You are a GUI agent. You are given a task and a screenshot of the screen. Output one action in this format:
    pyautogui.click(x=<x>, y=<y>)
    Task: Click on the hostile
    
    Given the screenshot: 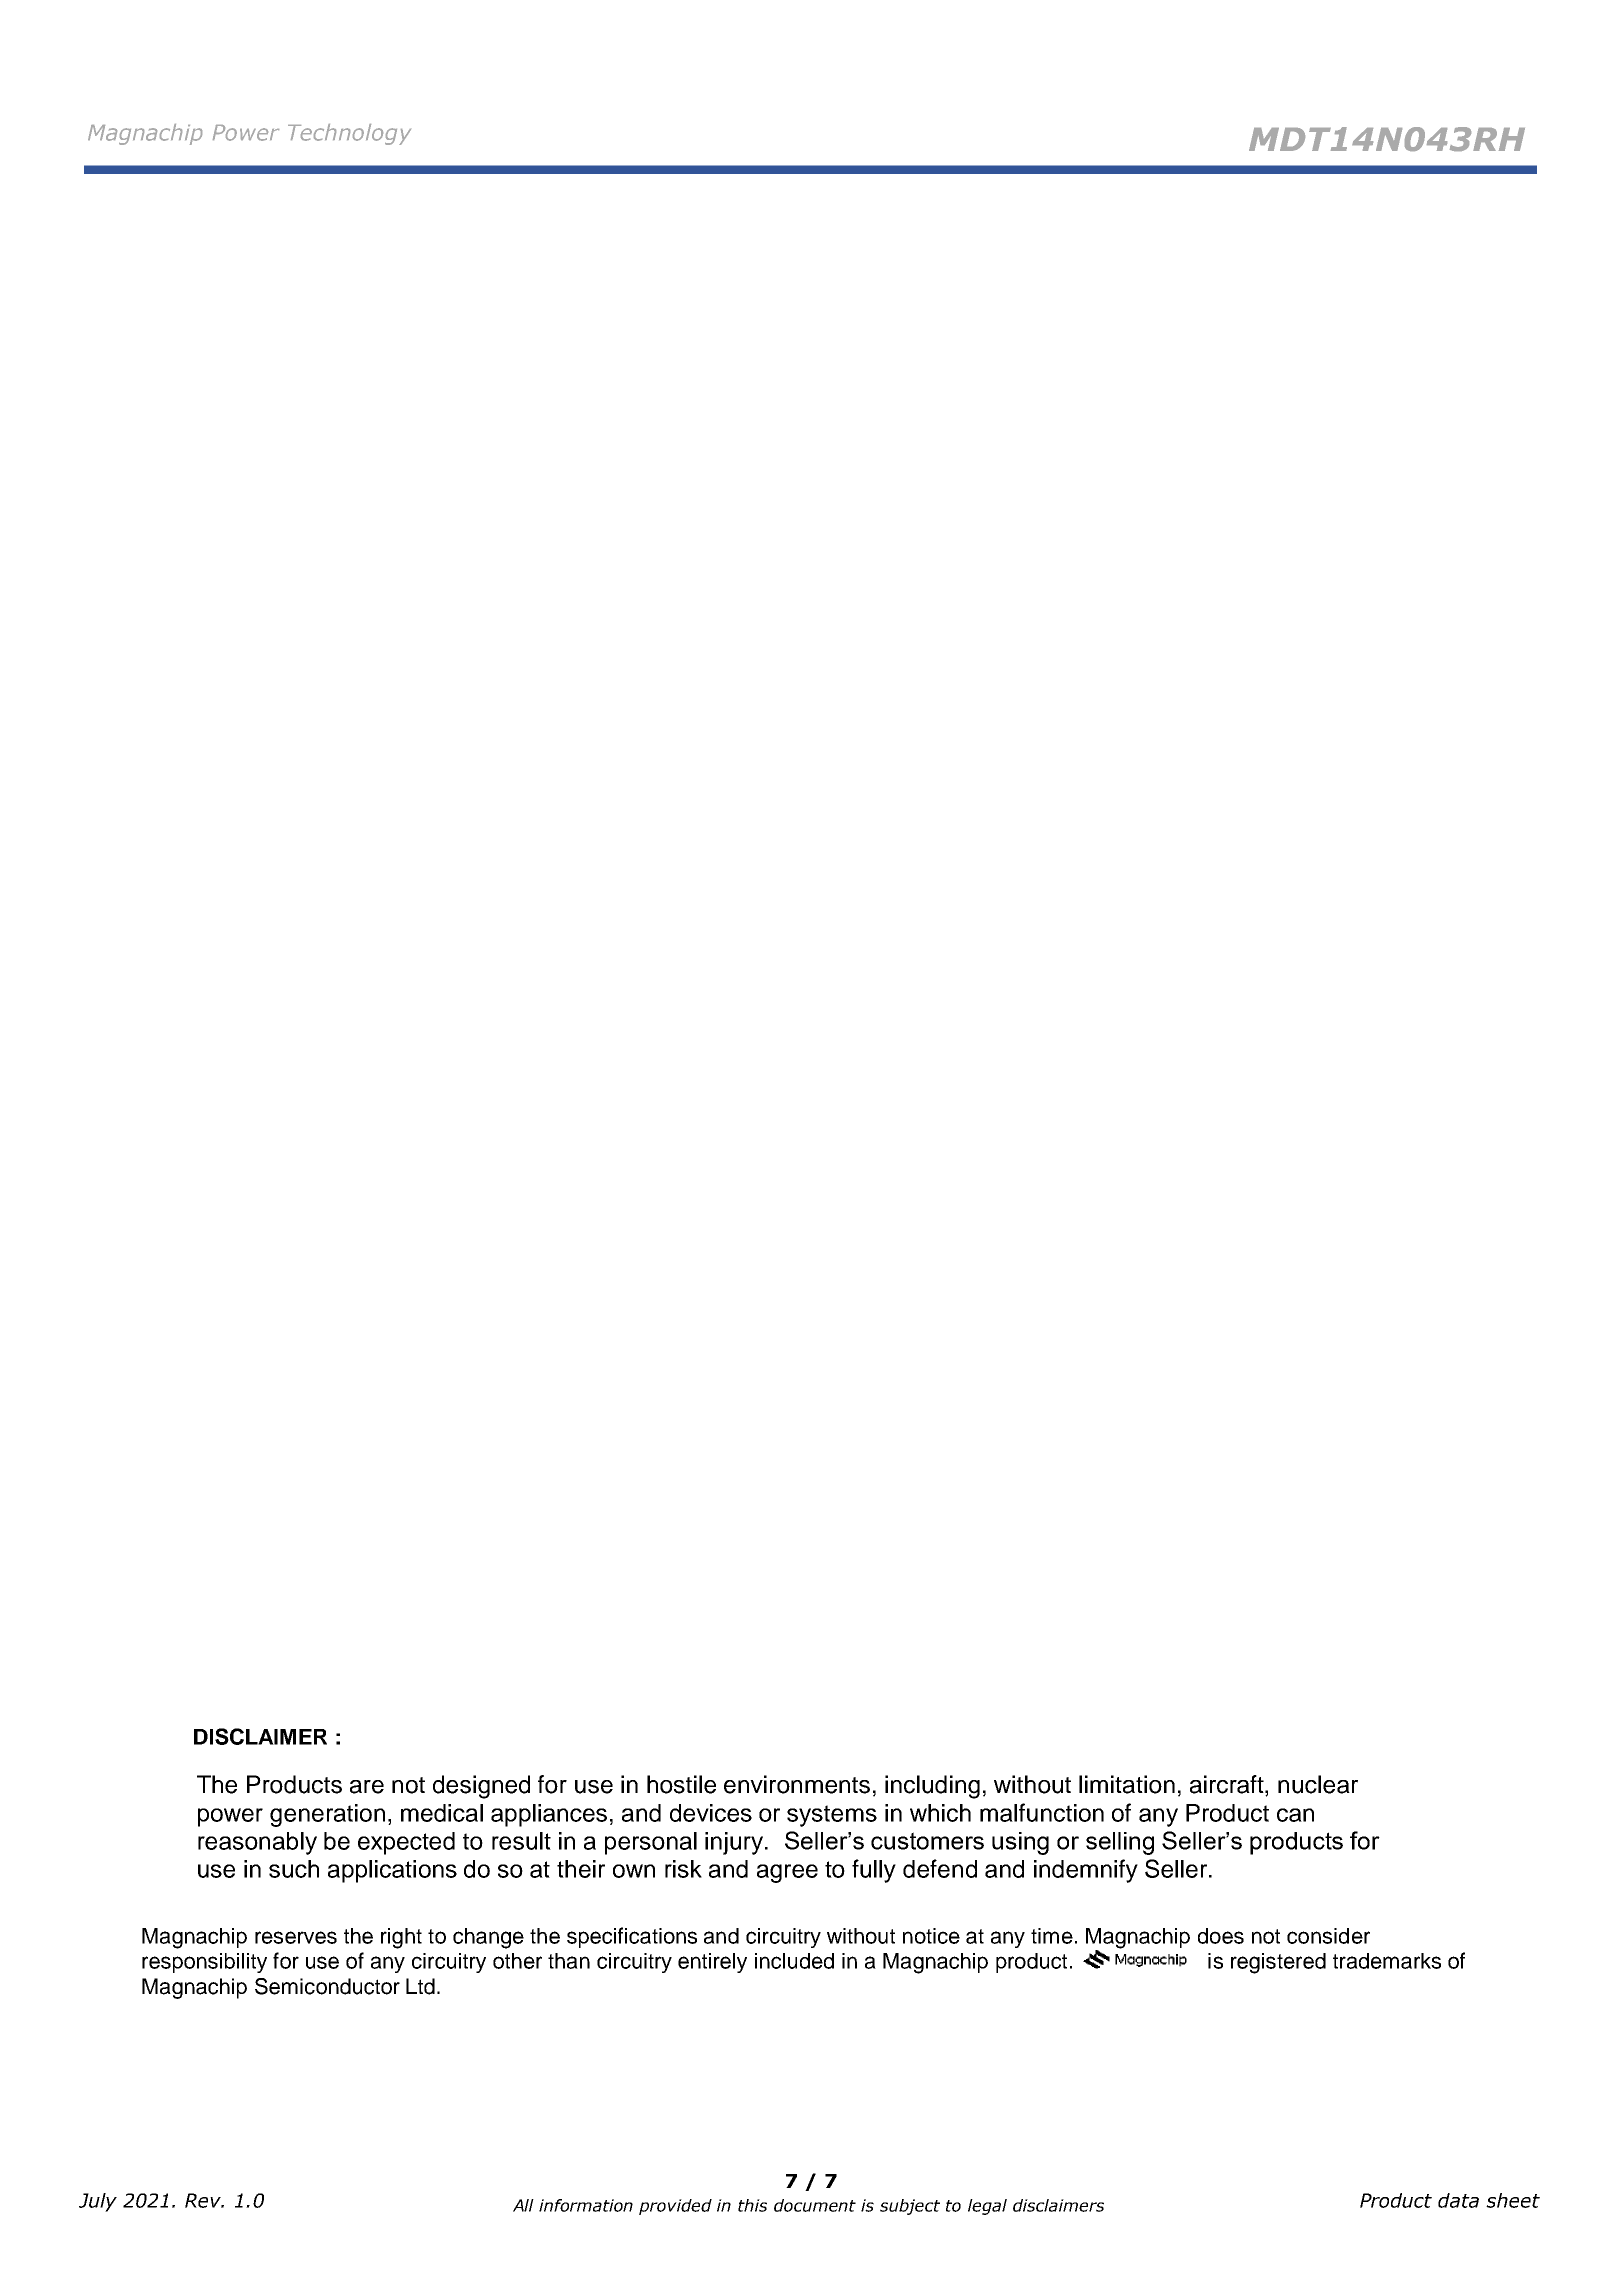 What is the action you would take?
    pyautogui.click(x=681, y=1784)
